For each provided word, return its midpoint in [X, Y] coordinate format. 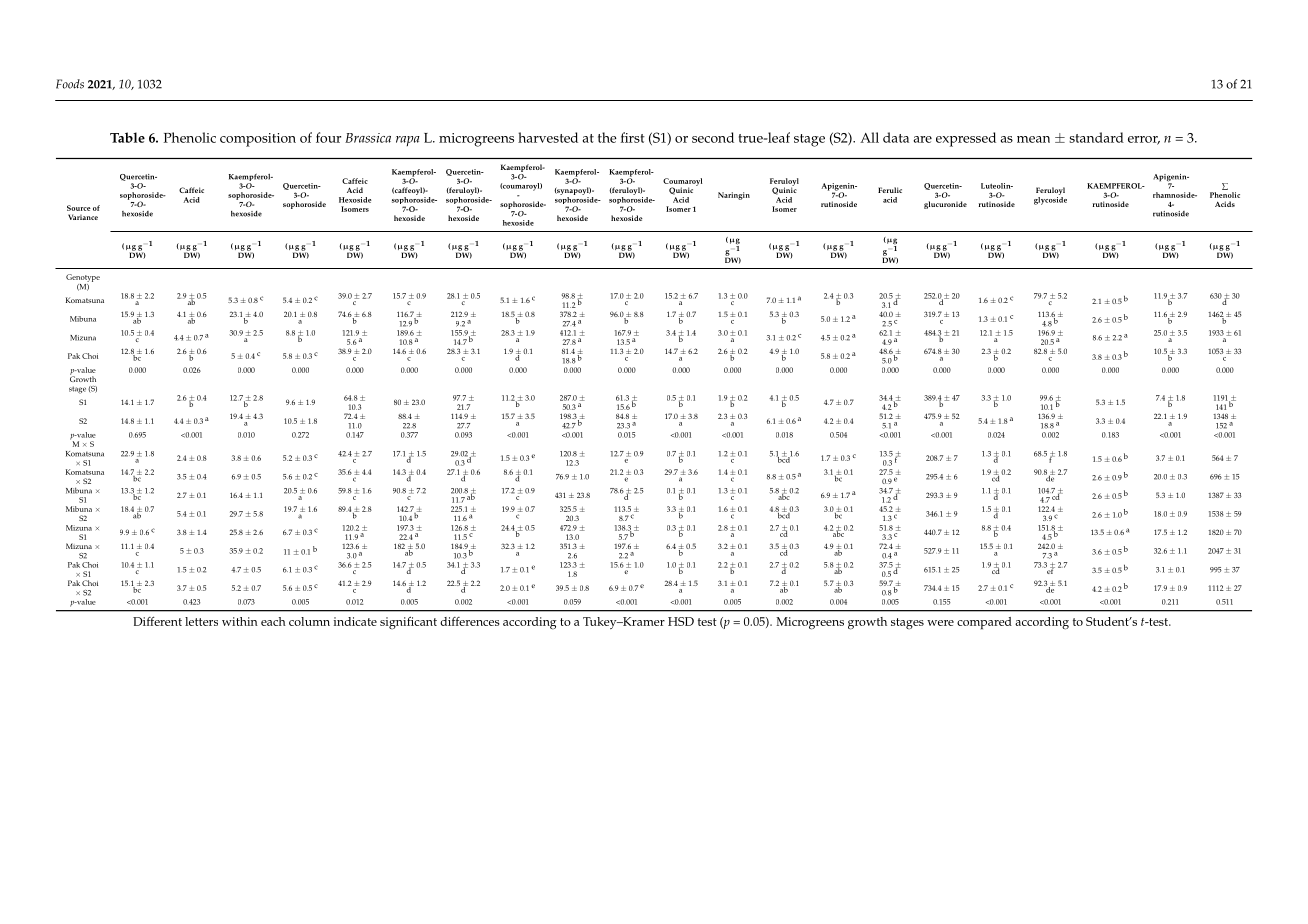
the [607, 137]
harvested [548, 137]
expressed [966, 139]
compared [984, 623]
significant [408, 622]
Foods [70, 84]
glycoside [1050, 199]
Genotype [83, 279]
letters [201, 621]
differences [469, 621]
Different [157, 621]
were [940, 623]
